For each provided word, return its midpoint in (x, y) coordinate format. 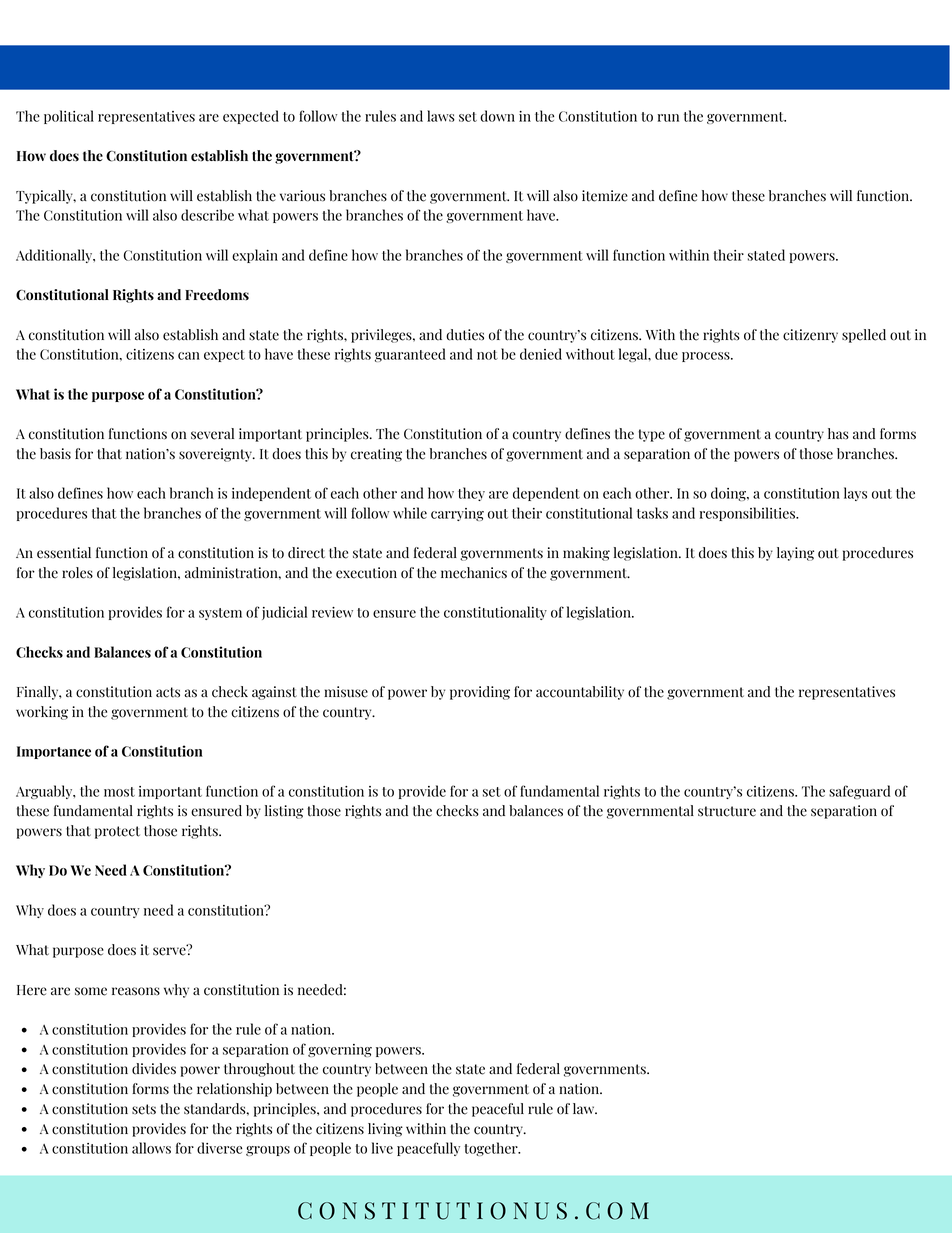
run (668, 118)
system (220, 614)
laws (441, 116)
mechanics (474, 573)
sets (144, 1109)
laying (795, 554)
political (69, 117)
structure (727, 811)
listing (284, 812)
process (707, 357)
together (492, 1149)
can (189, 356)
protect (117, 832)
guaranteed (410, 355)
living (385, 1130)
